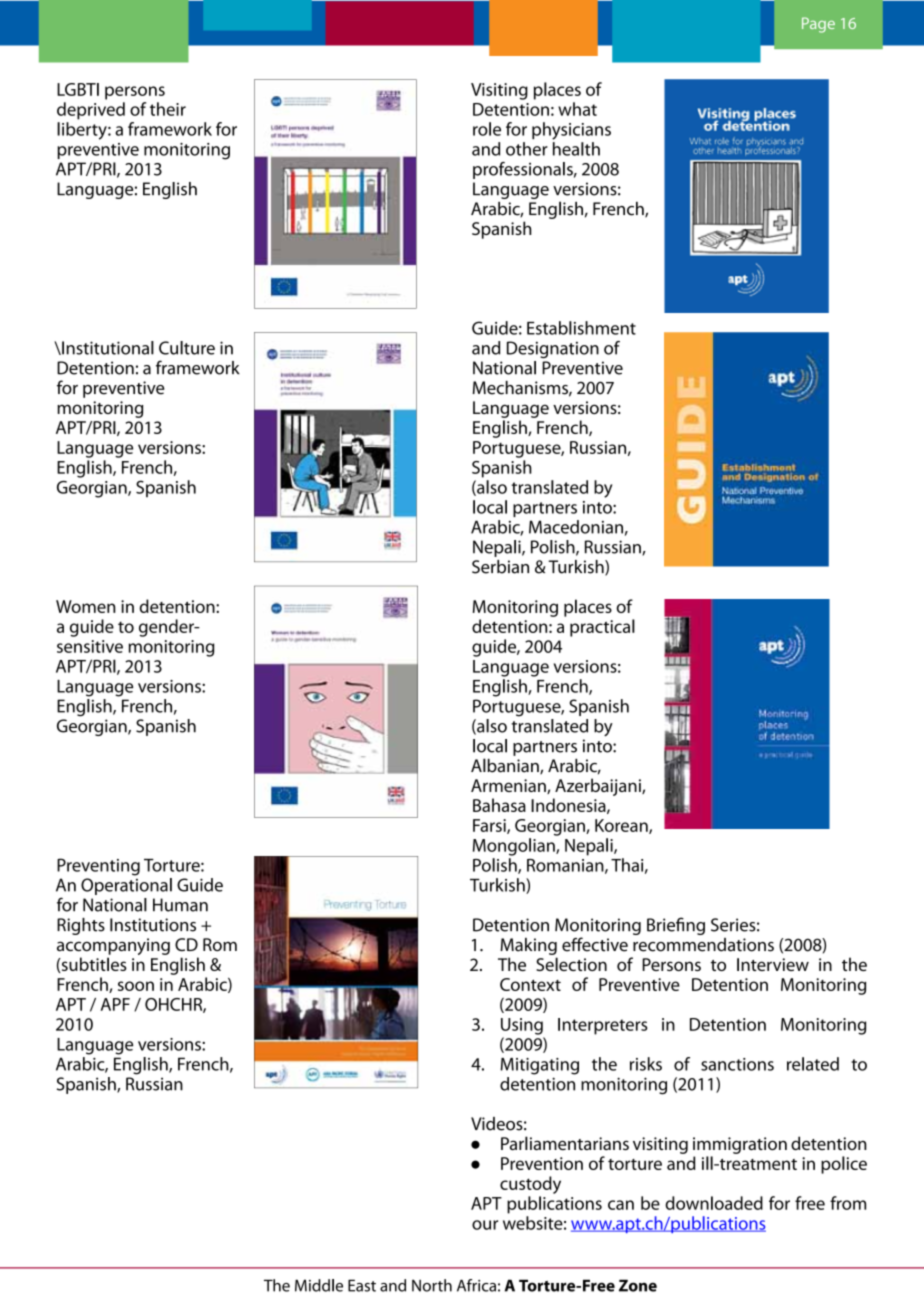 This document has width=924, height=1308. Describe the element at coordinates (818, 25) in the document. I see `Page` at that location.
